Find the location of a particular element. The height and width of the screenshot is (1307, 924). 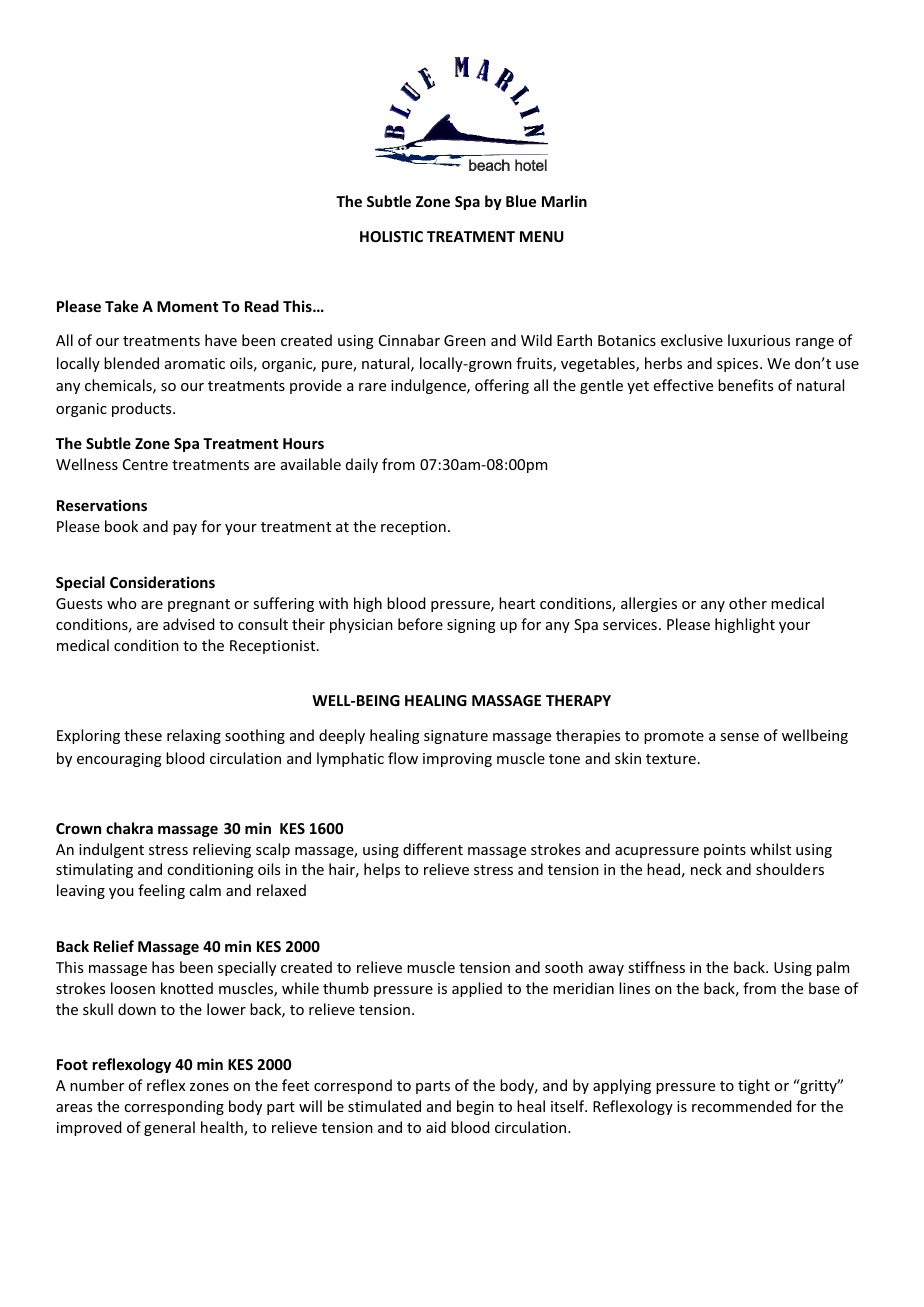

HOLISTIC is located at coordinates (391, 236).
